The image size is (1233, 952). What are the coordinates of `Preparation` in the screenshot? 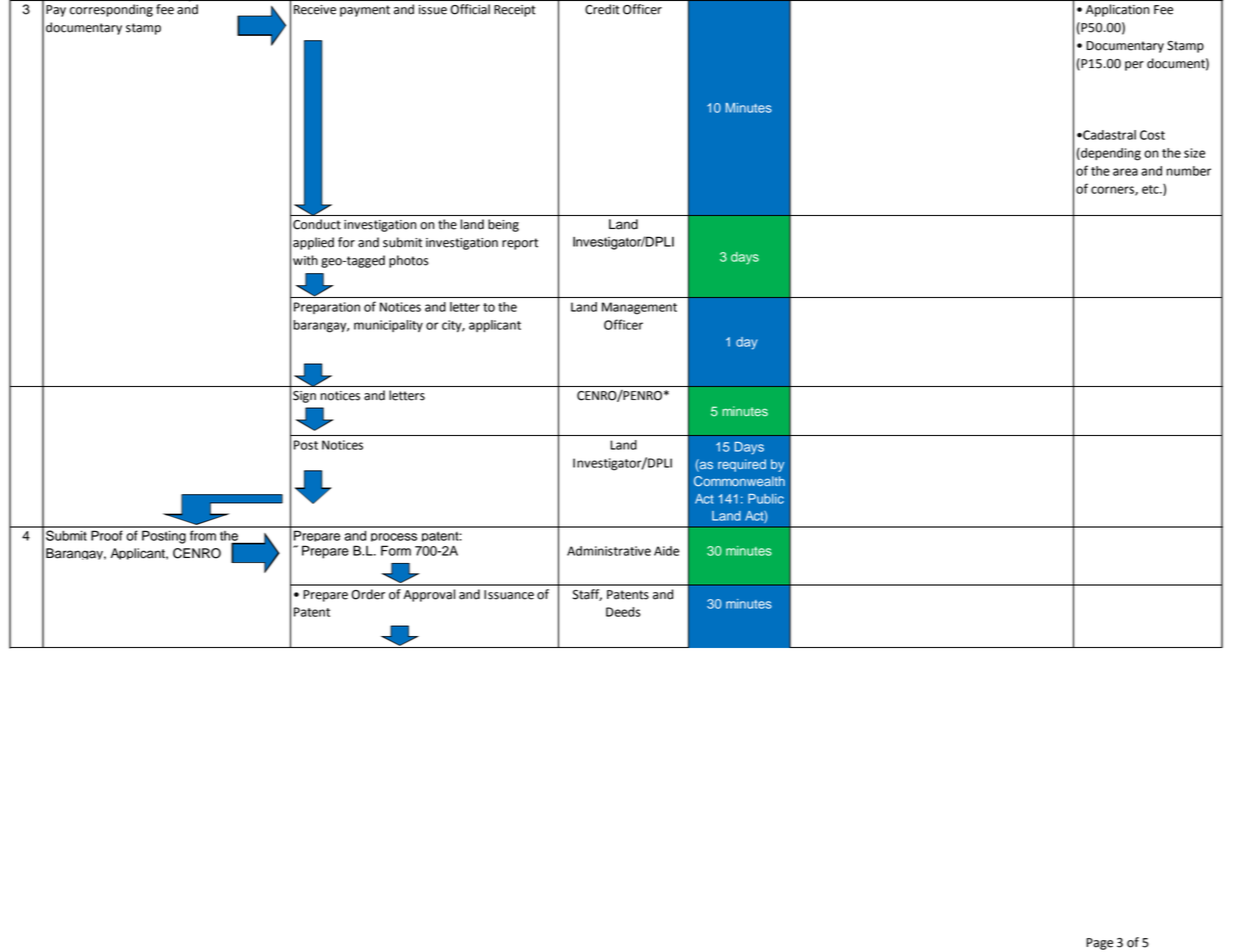 It's located at (327, 308).
